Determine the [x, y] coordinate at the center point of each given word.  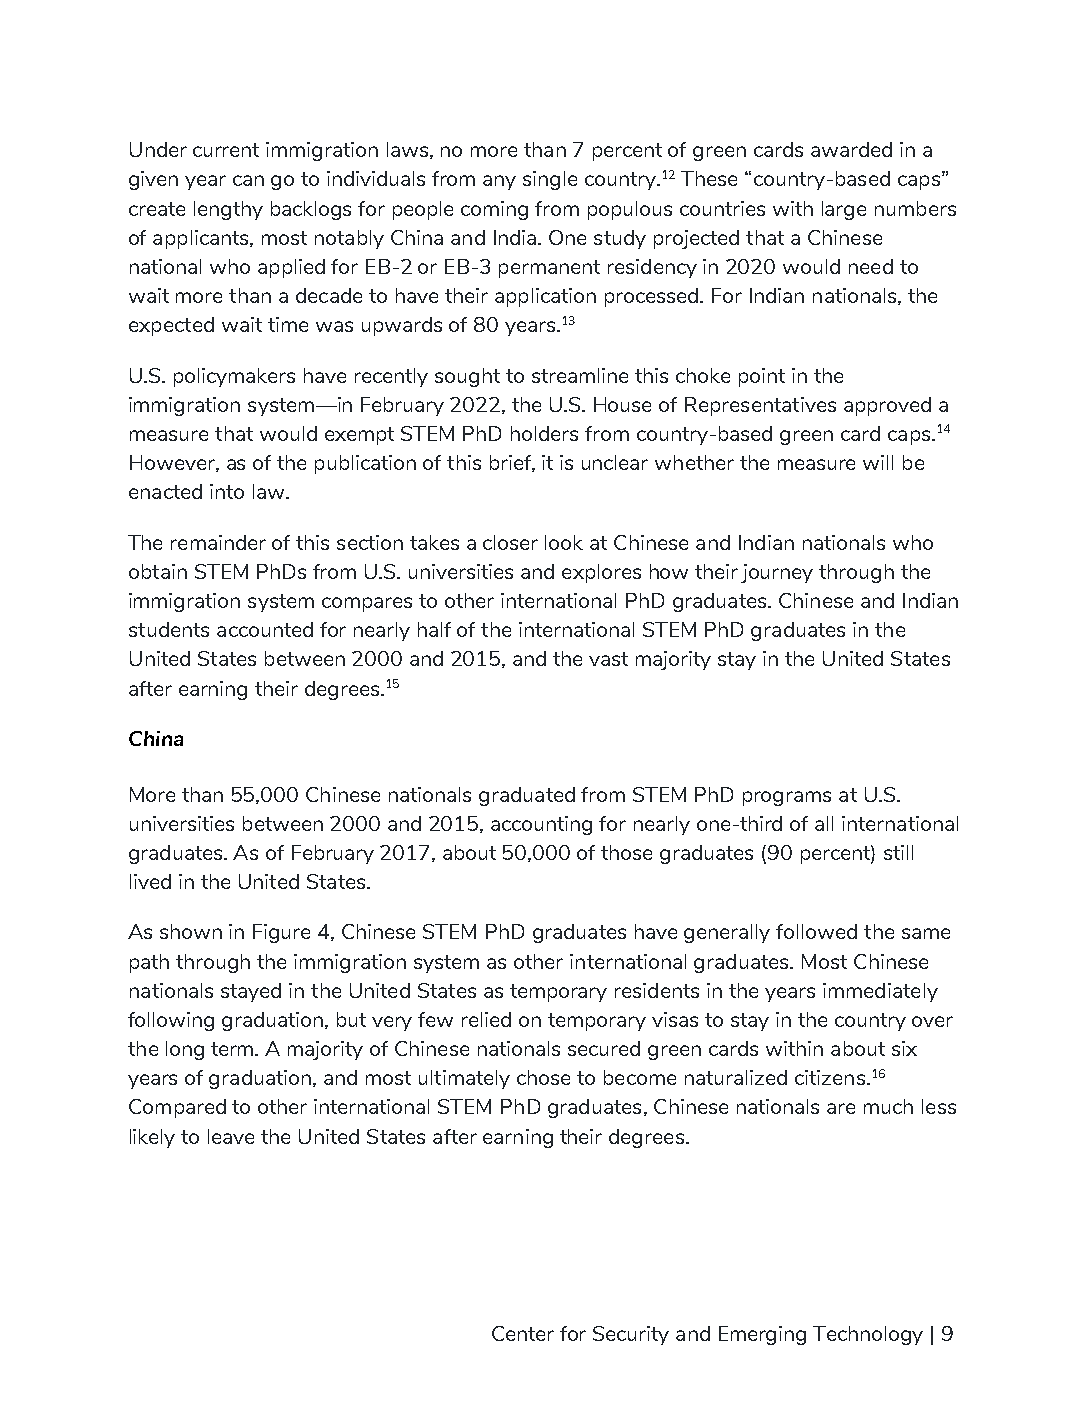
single [550, 180]
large [844, 210]
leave [231, 1136]
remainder [218, 542]
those [626, 852]
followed [816, 931]
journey [777, 573]
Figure [281, 933]
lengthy [228, 210]
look [564, 542]
